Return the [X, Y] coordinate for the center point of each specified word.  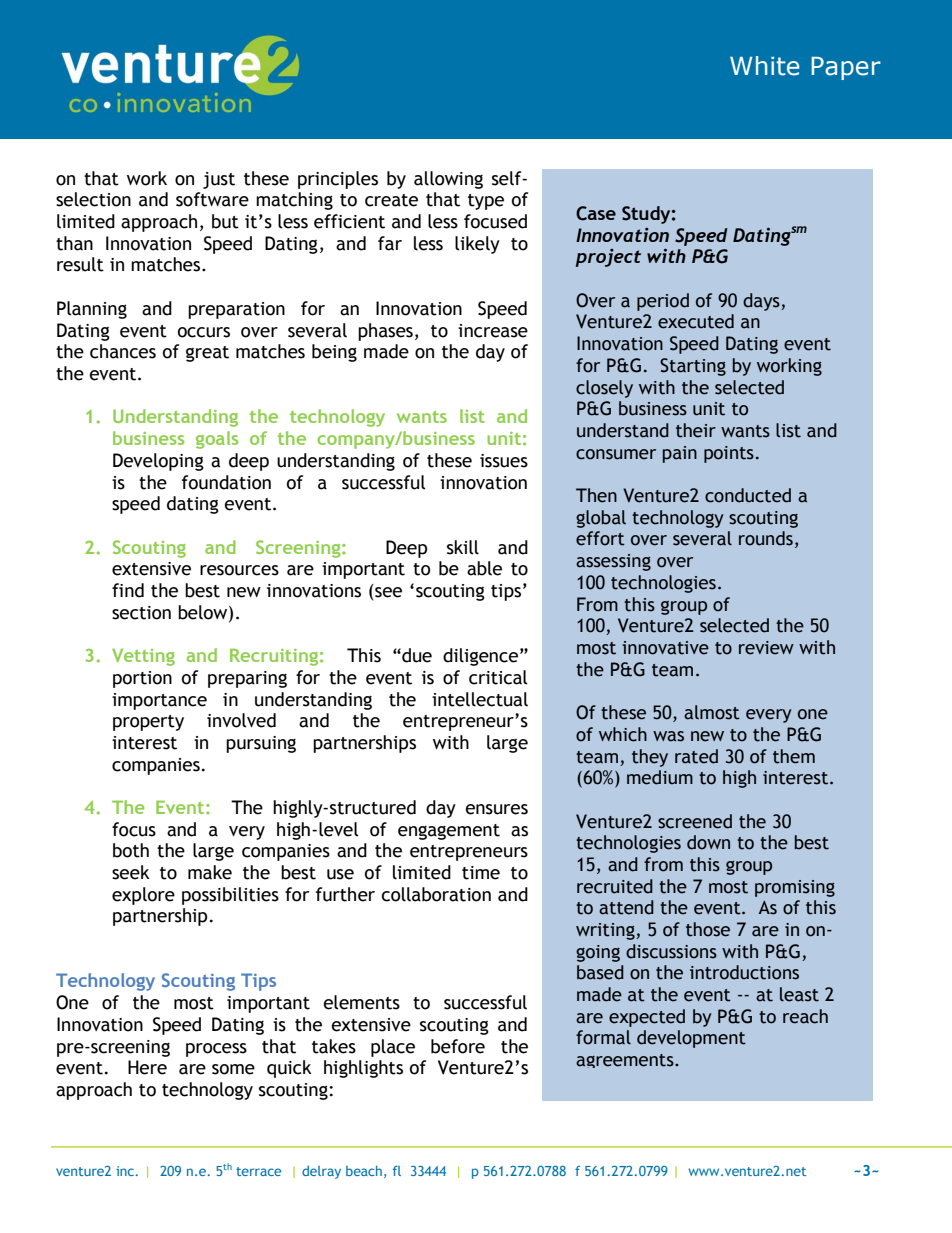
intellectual [480, 699]
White [765, 66]
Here [147, 1067]
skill [463, 547]
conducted [748, 495]
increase [493, 331]
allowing [448, 180]
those [708, 929]
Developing [158, 462]
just [219, 180]
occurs [204, 332]
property [148, 723]
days [762, 302]
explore [143, 896]
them [794, 756]
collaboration [436, 894]
